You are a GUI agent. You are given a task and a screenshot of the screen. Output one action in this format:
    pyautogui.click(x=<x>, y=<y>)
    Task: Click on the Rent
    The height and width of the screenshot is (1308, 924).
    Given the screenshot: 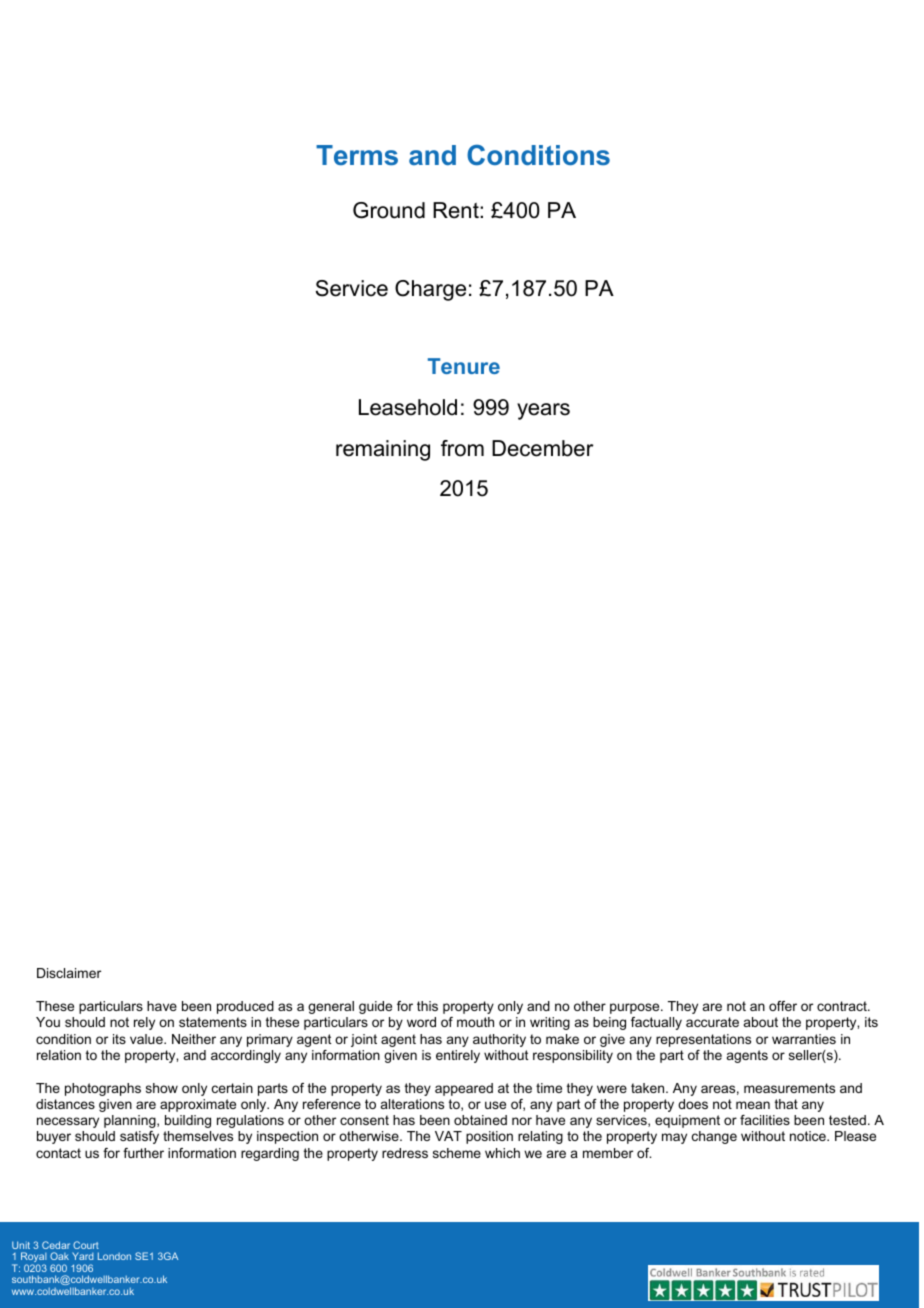 What is the action you would take?
    pyautogui.click(x=457, y=210)
